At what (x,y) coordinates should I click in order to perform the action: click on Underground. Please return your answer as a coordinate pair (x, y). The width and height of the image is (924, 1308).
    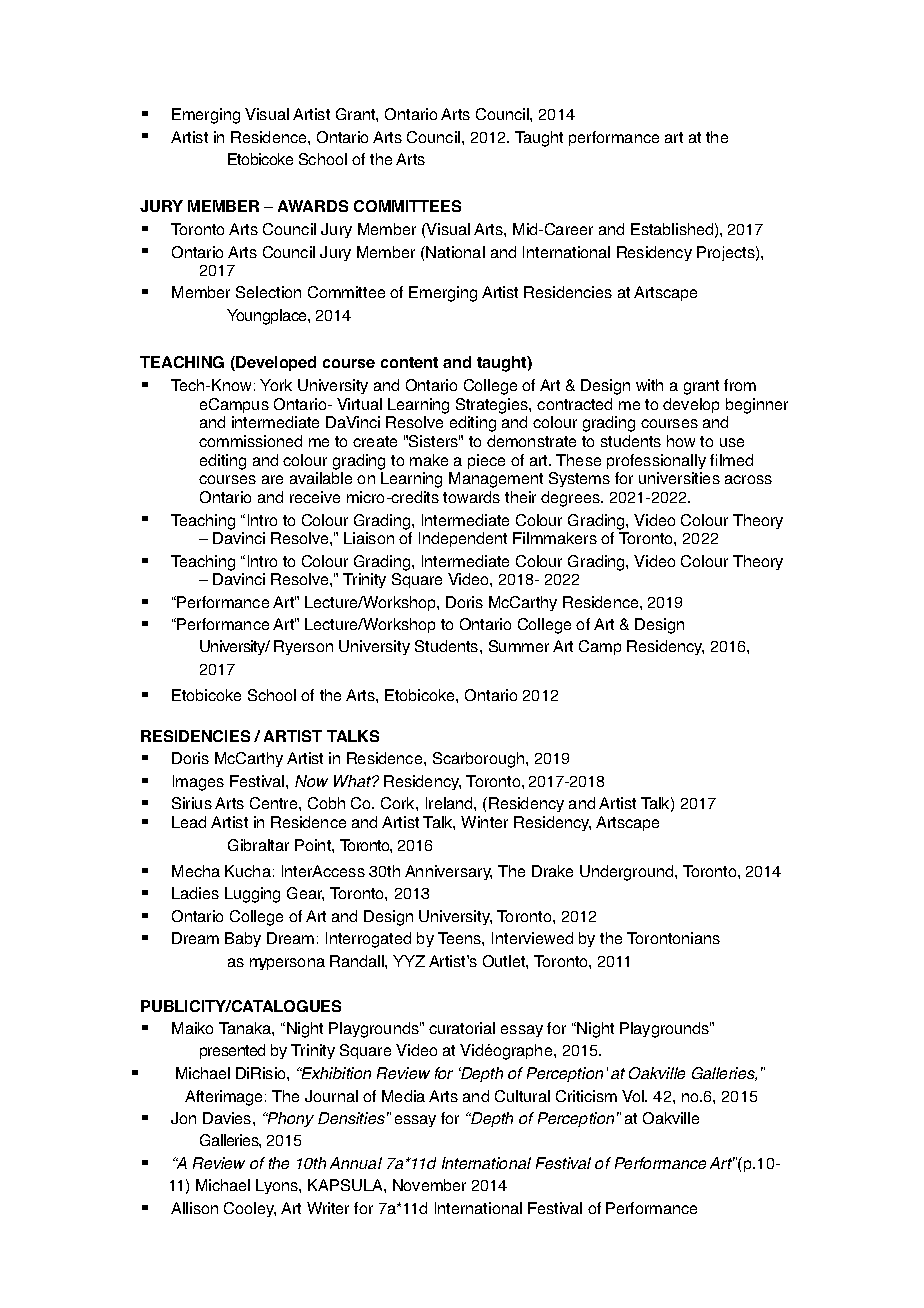
    Looking at the image, I should click on (628, 873).
